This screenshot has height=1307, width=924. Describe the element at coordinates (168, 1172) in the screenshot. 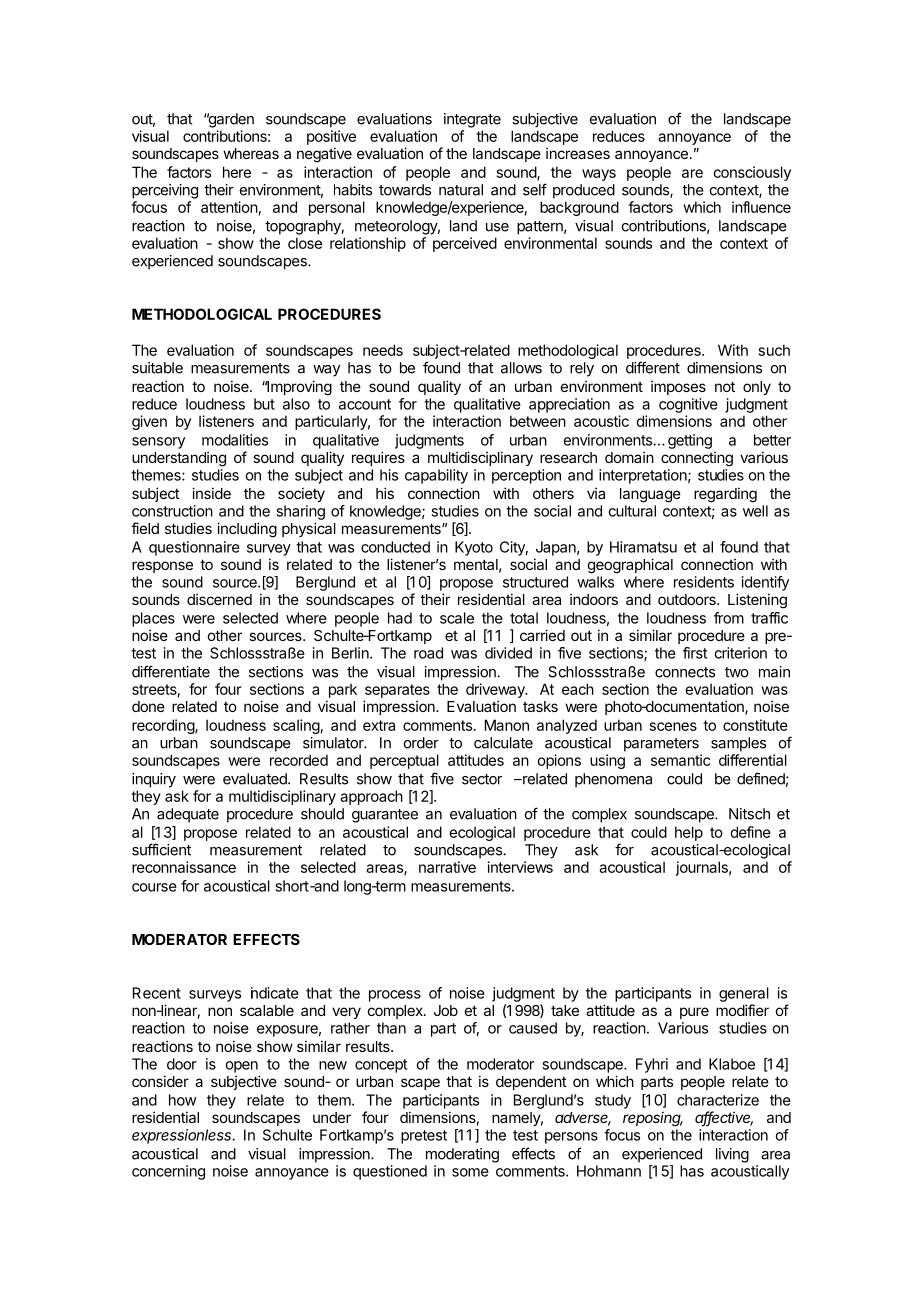

I see `concerning` at that location.
